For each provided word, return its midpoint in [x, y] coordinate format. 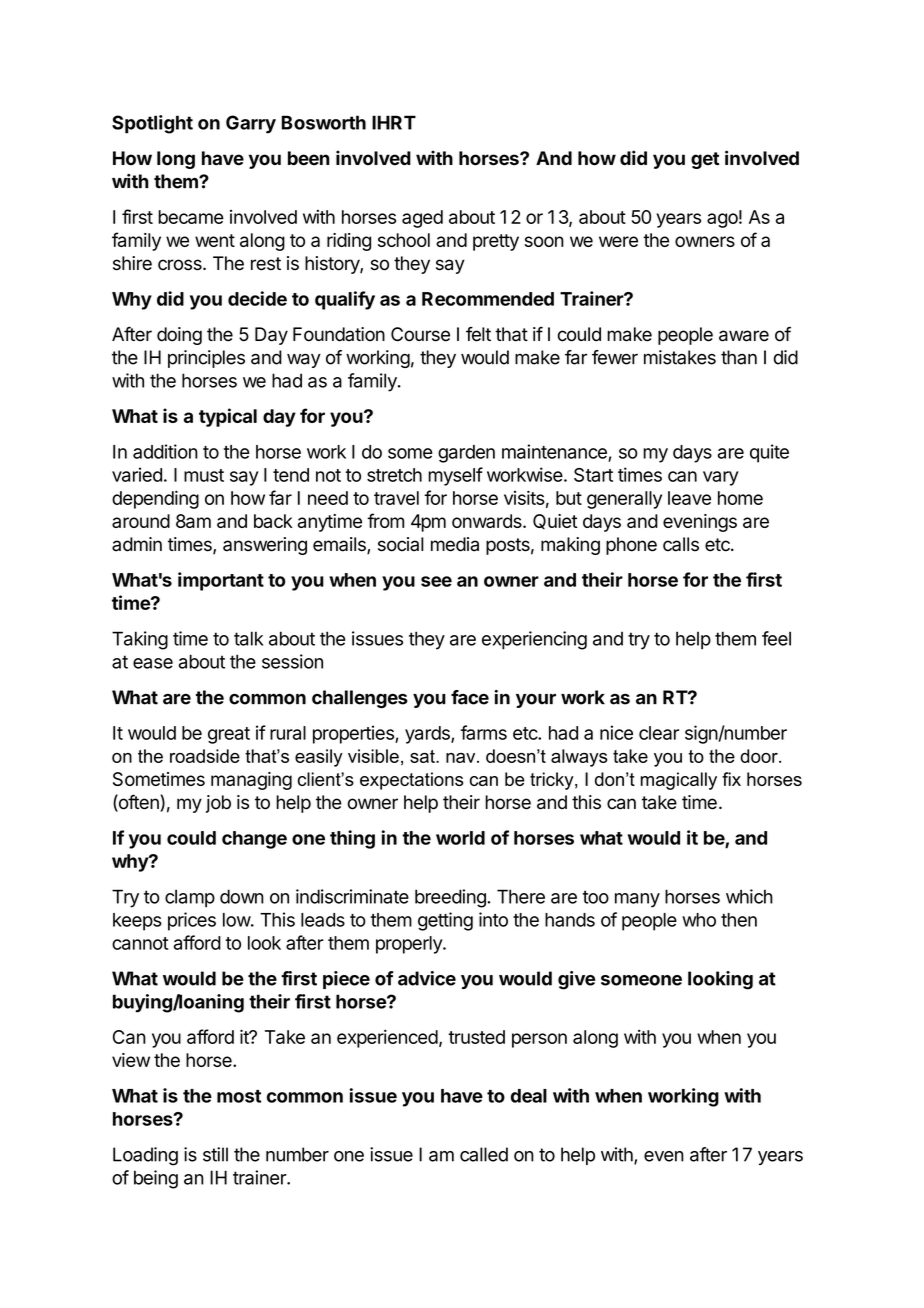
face [470, 697]
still [215, 1154]
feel [776, 638]
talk [248, 638]
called [484, 1154]
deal [529, 1096]
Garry [251, 124]
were [618, 241]
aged [422, 219]
